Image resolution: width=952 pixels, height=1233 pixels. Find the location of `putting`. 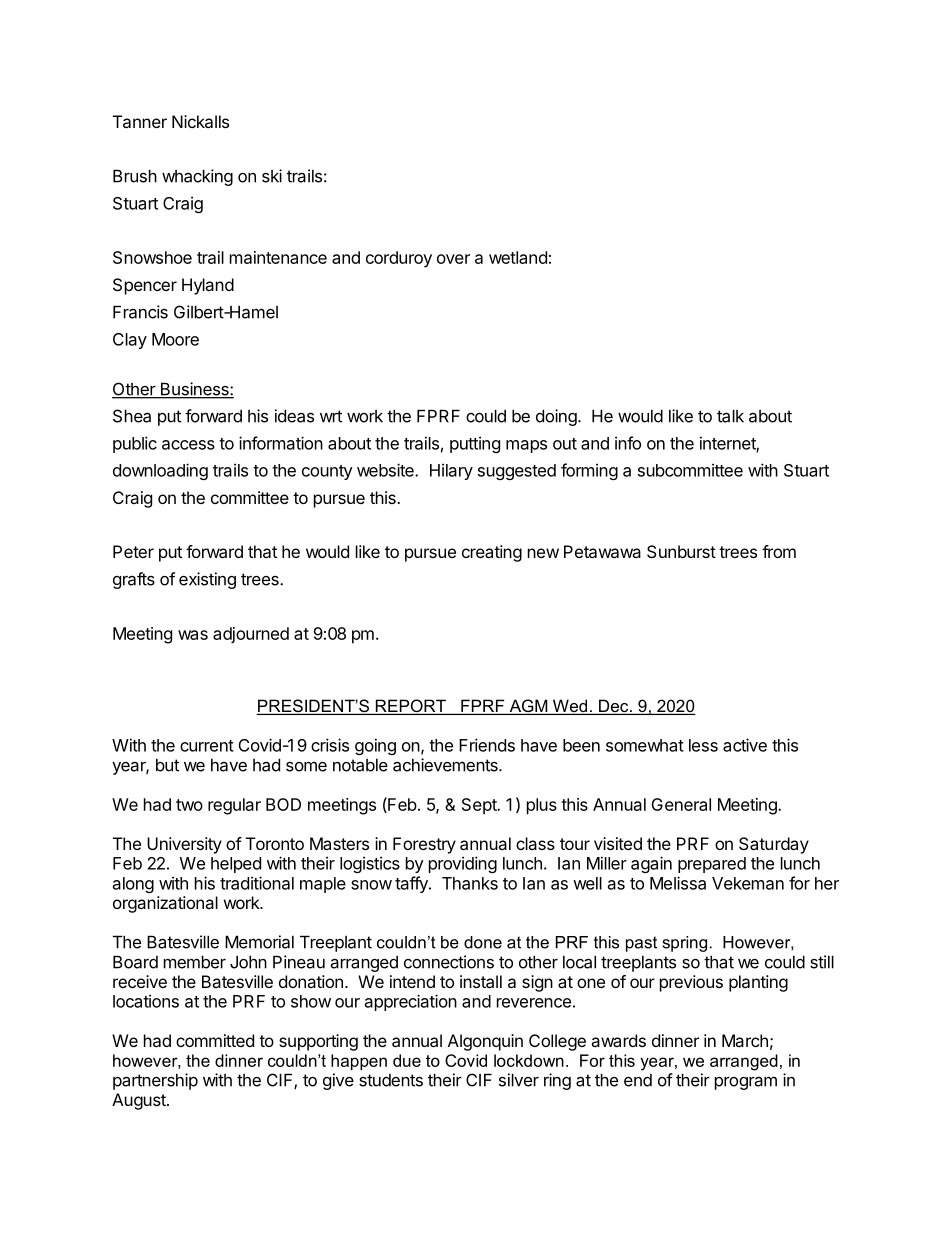

putting is located at coordinates (475, 444).
